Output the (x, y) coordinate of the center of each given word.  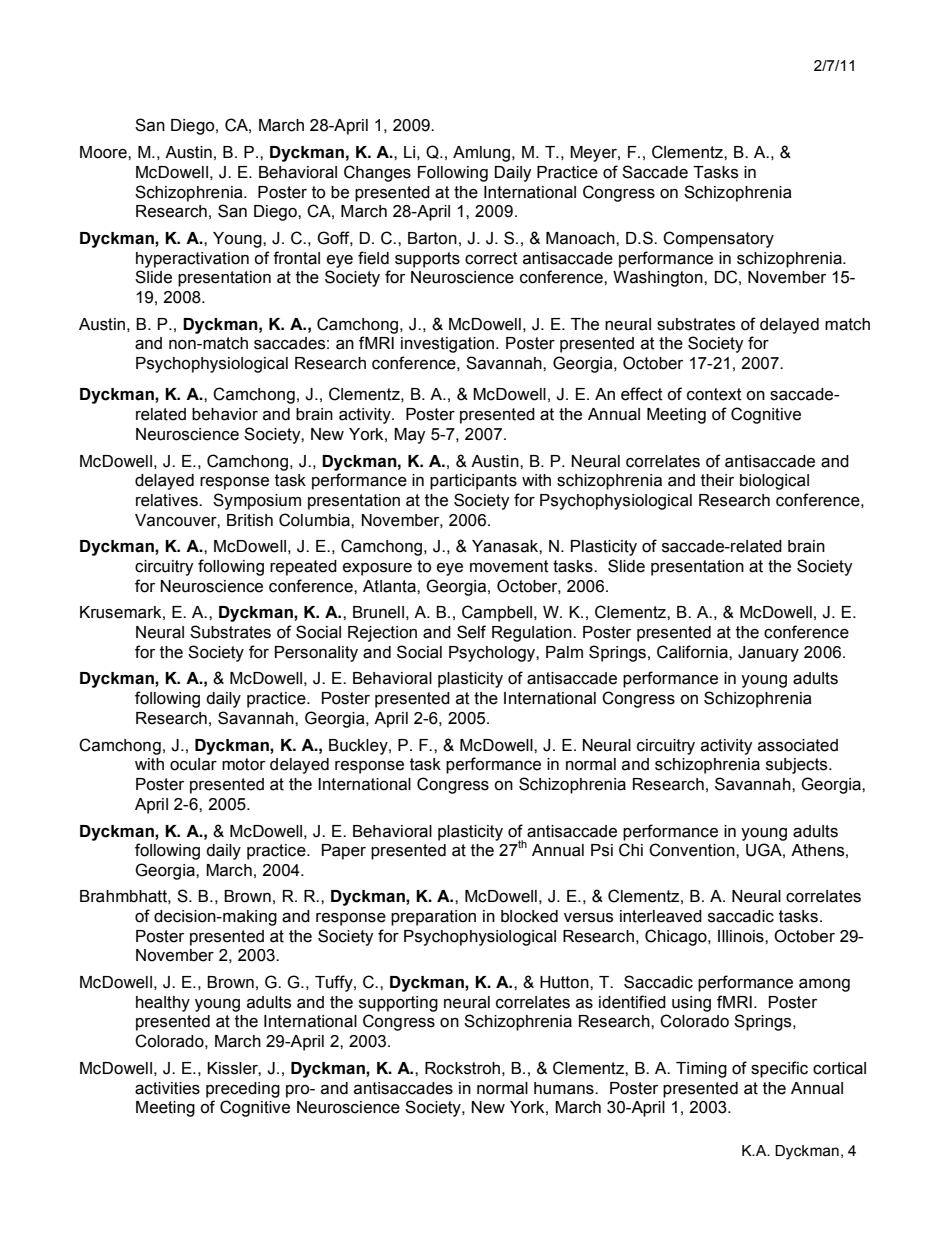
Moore (104, 152)
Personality (316, 654)
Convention (693, 850)
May (410, 436)
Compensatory (718, 239)
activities (167, 1088)
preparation (433, 918)
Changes (377, 173)
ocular (193, 764)
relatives (168, 500)
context (714, 394)
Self (471, 632)
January (768, 654)
